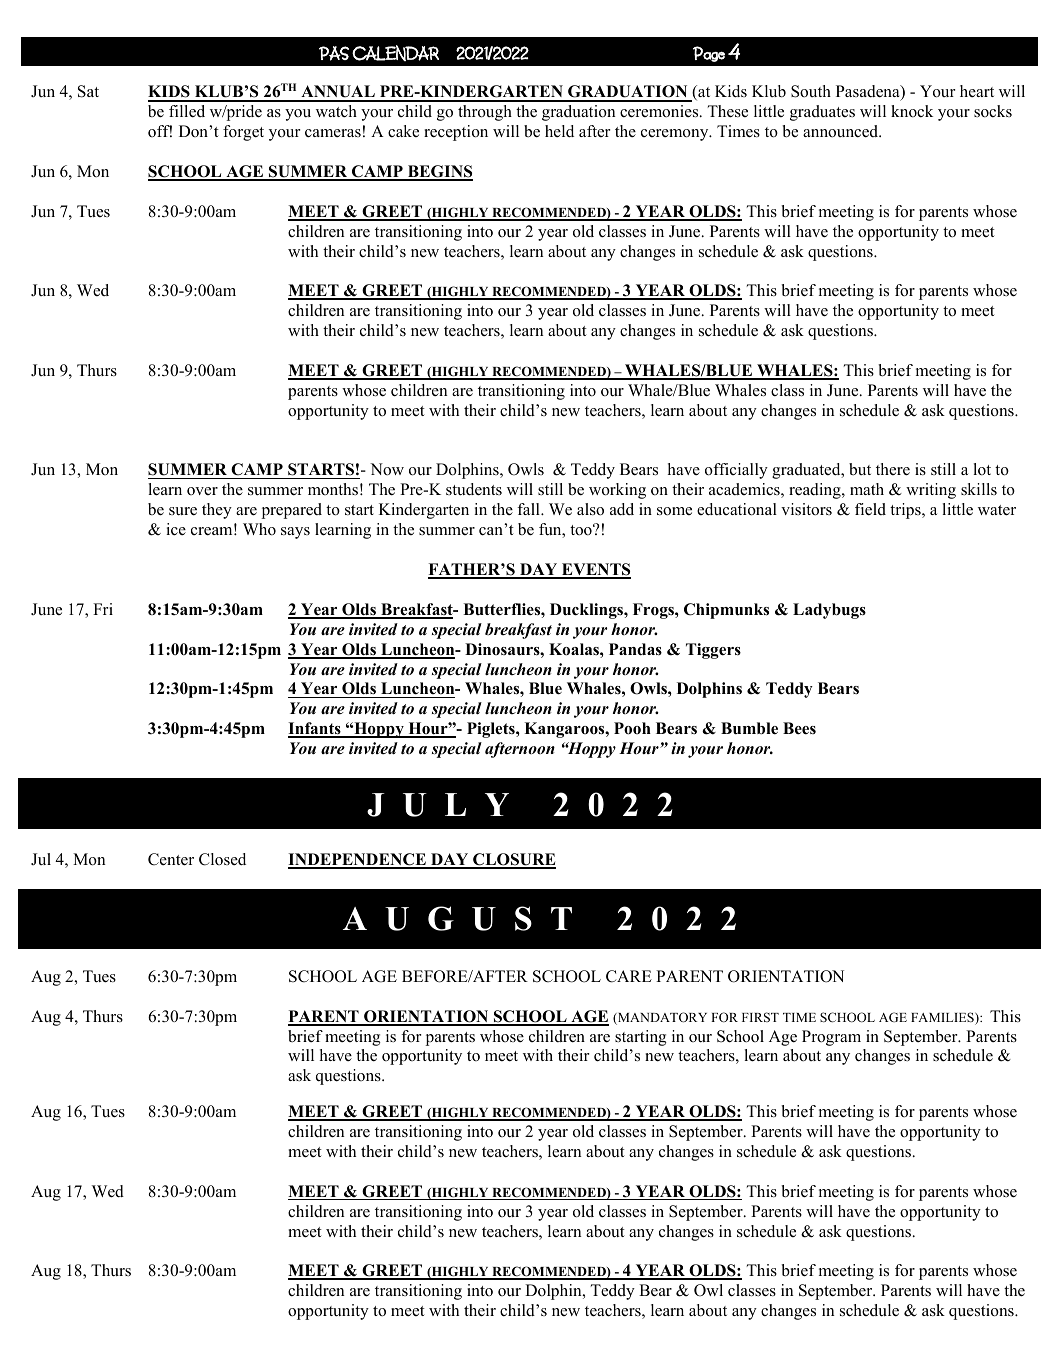 Image resolution: width=1059 pixels, height=1370 pixels. I want to click on FAMILIES, so click(943, 1018).
